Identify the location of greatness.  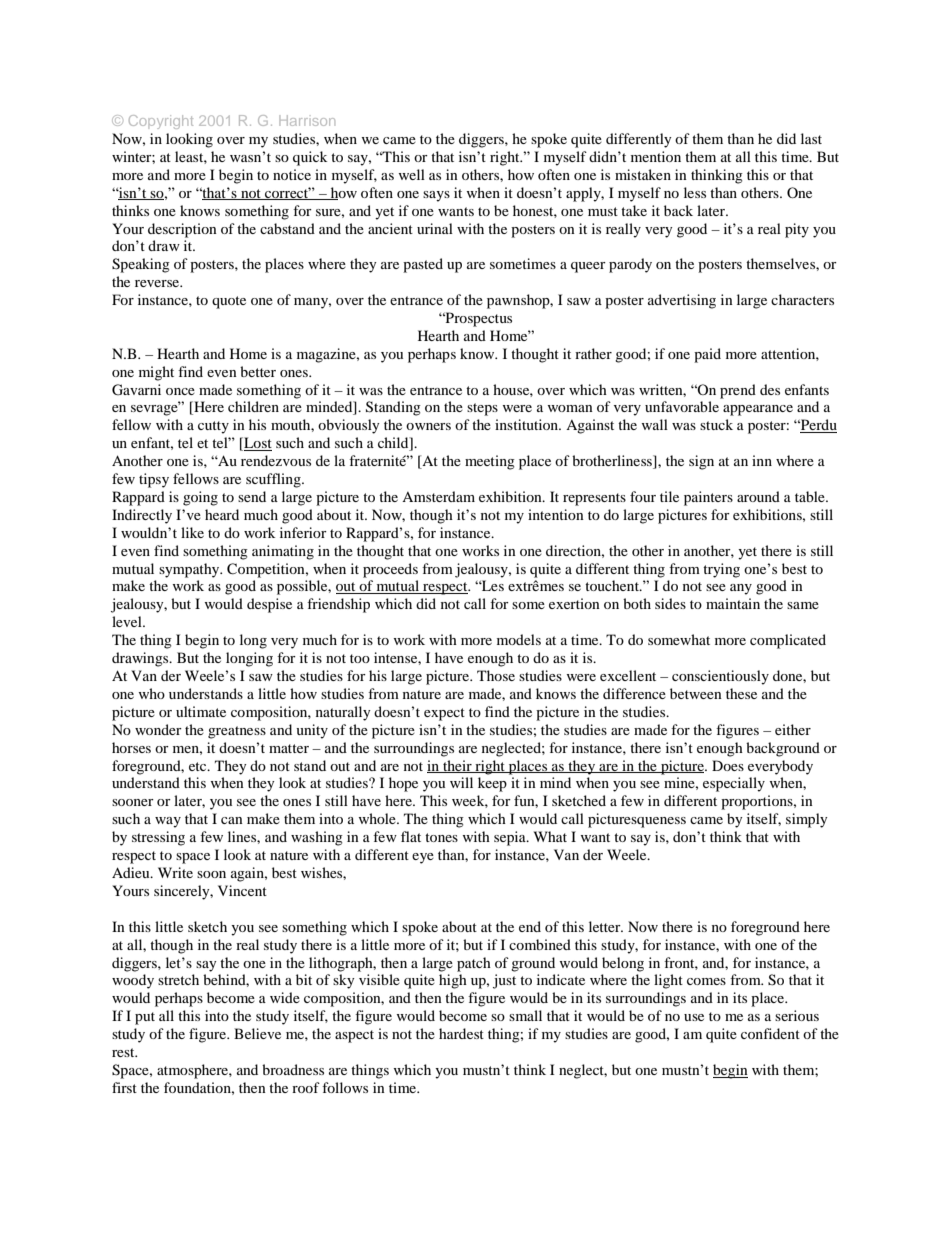
(237, 732).
